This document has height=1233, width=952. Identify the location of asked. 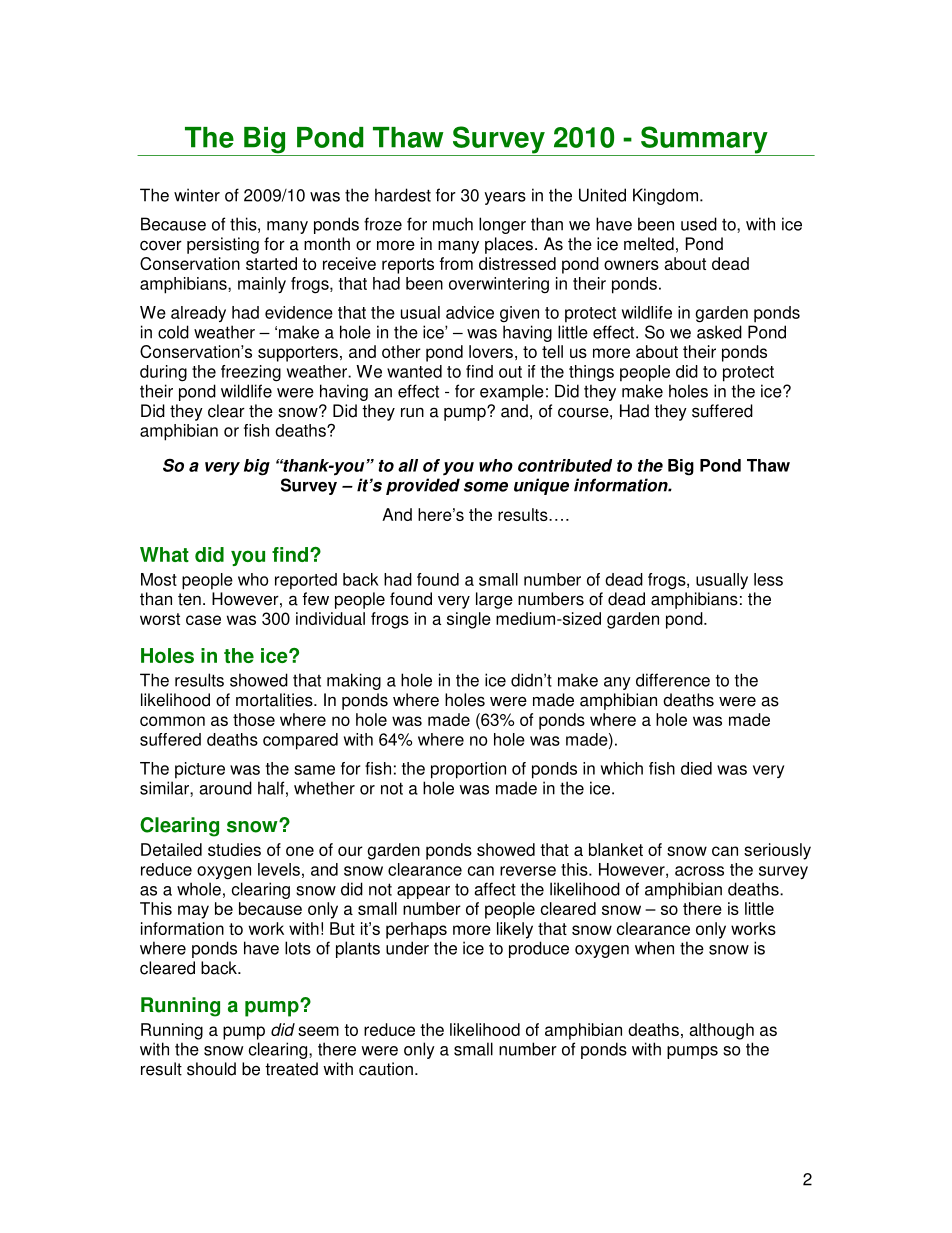
(719, 332).
